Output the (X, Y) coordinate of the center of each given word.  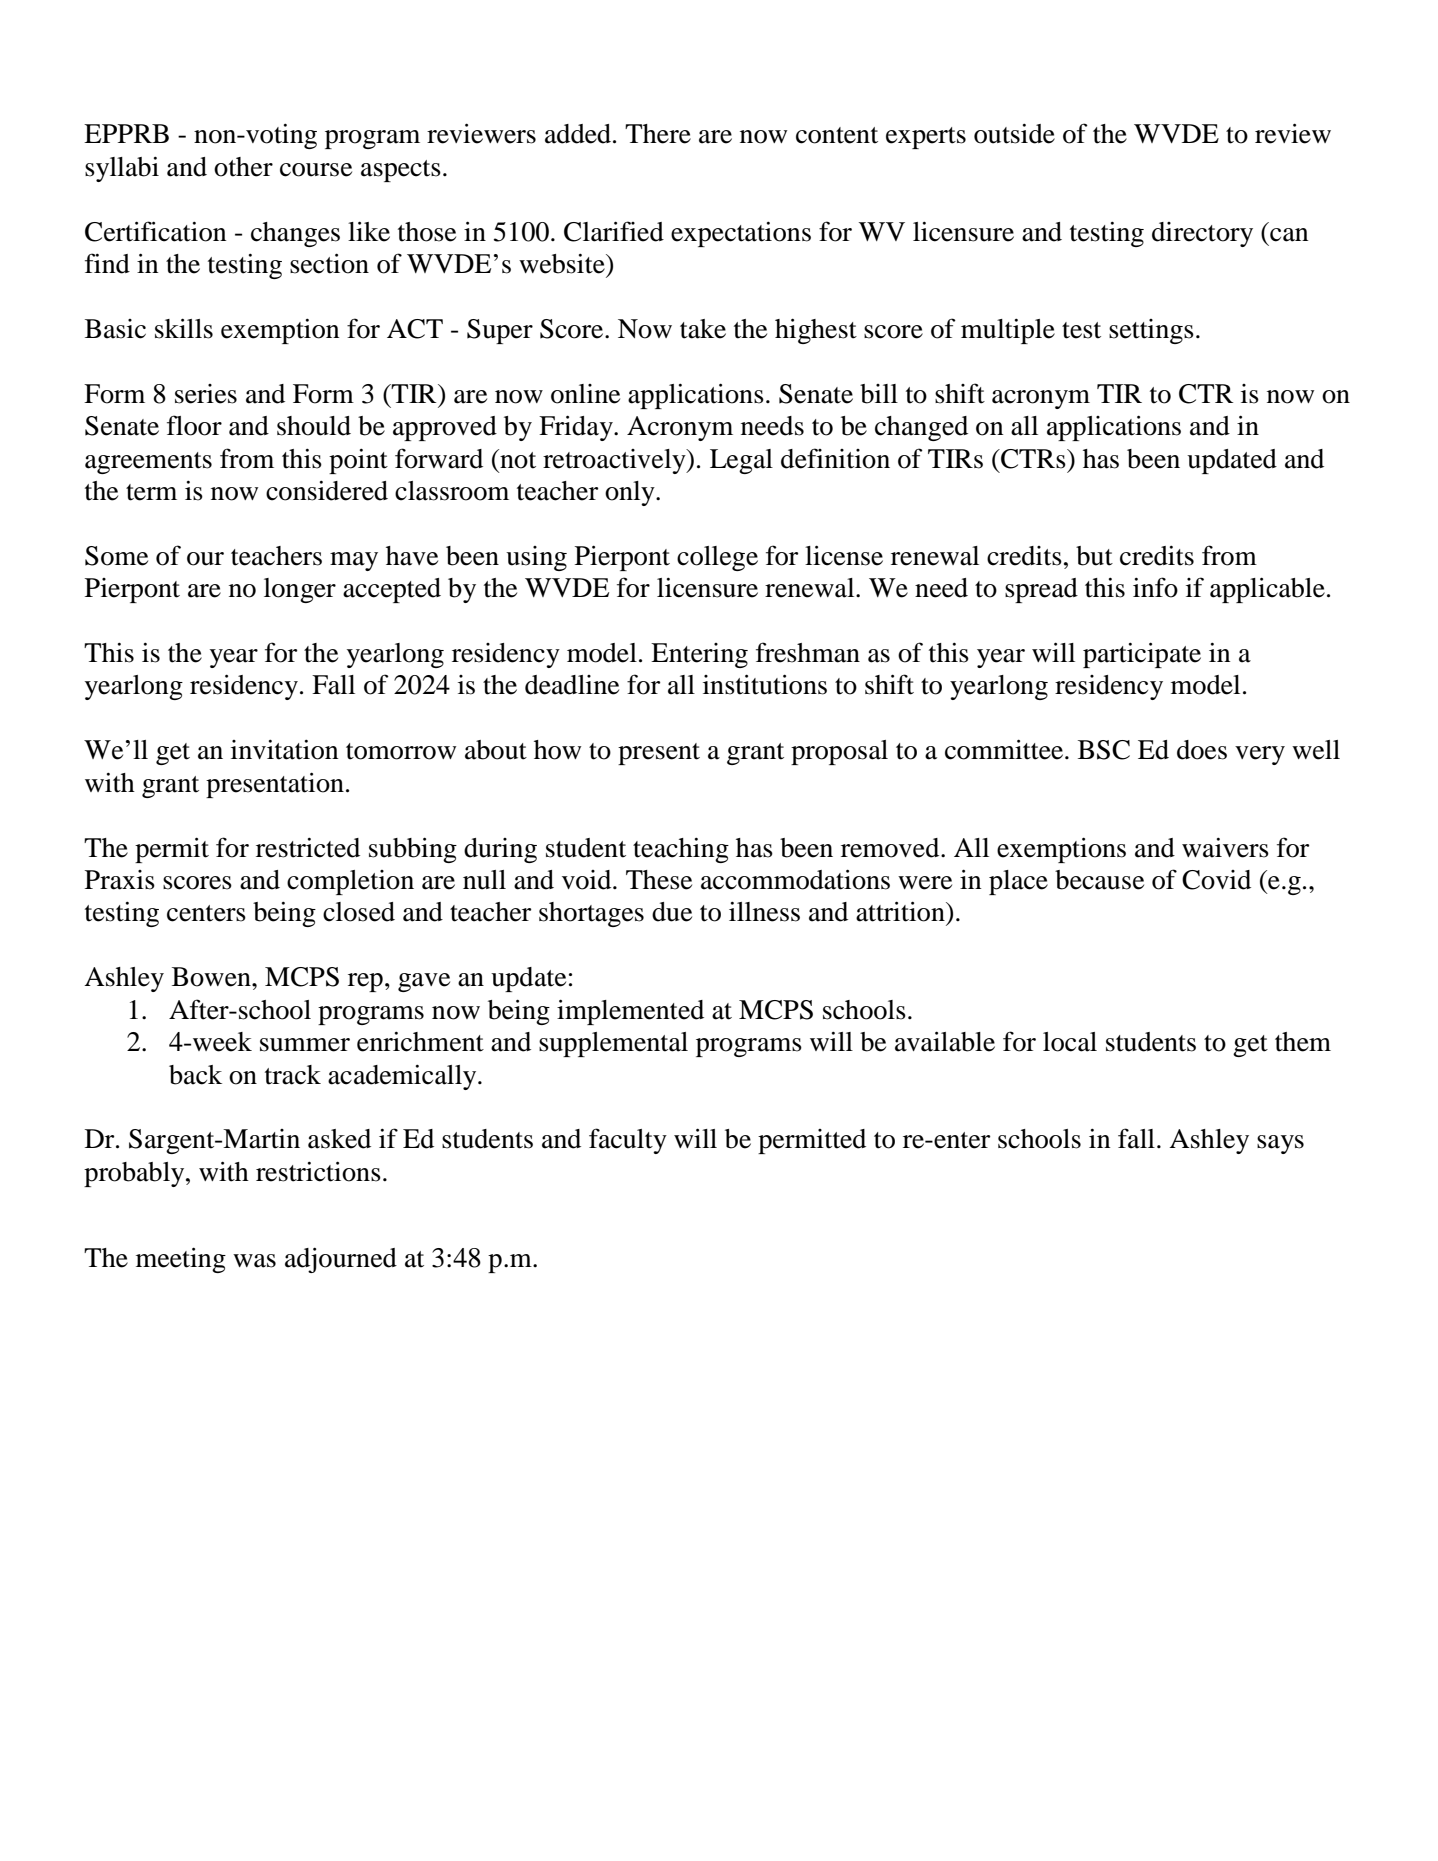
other (243, 167)
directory (1202, 234)
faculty (628, 1141)
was (254, 1261)
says (1280, 1144)
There (658, 134)
